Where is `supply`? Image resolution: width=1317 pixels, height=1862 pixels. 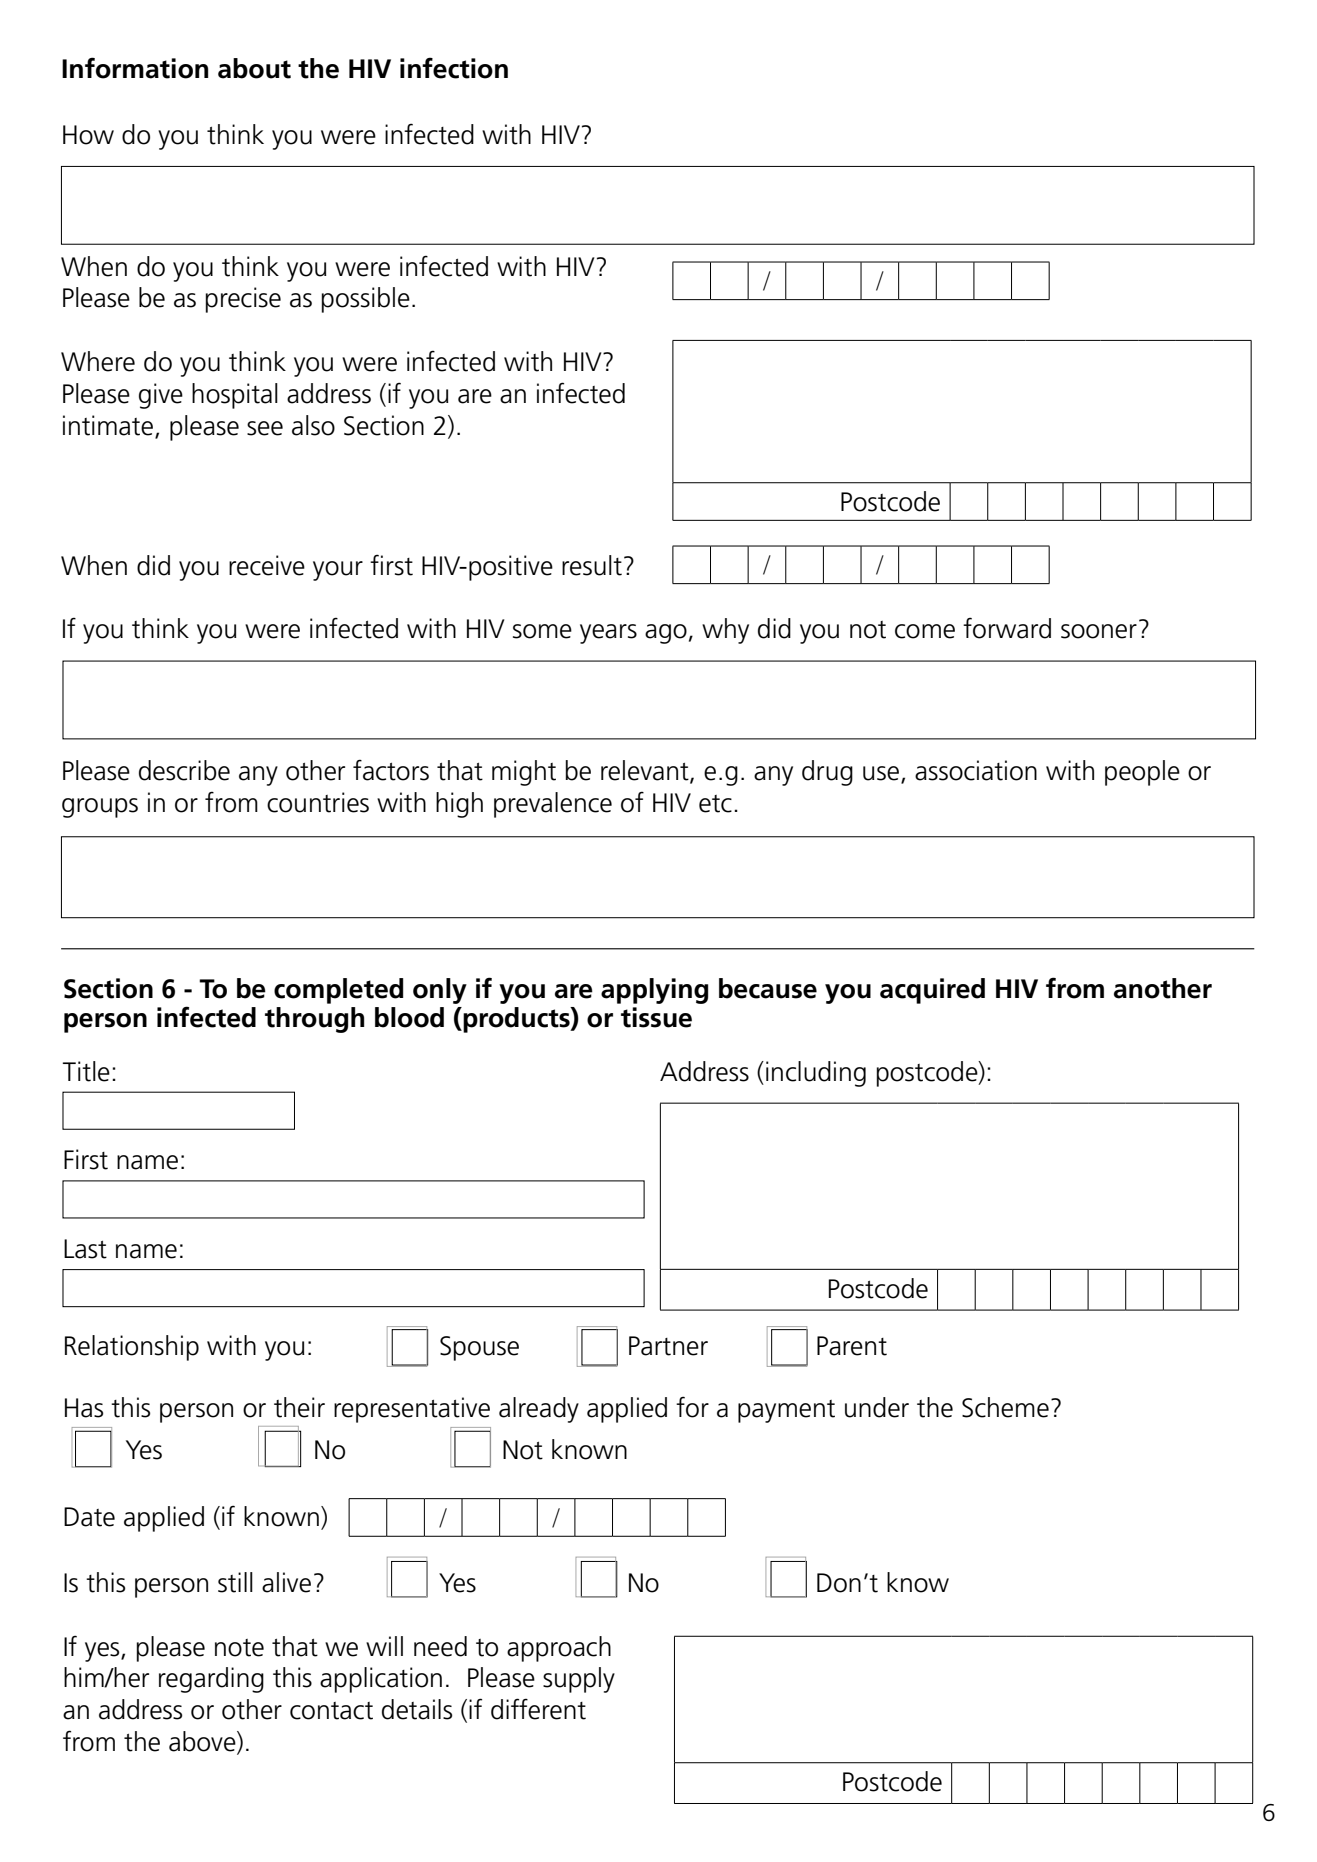
supply is located at coordinates (579, 1680).
